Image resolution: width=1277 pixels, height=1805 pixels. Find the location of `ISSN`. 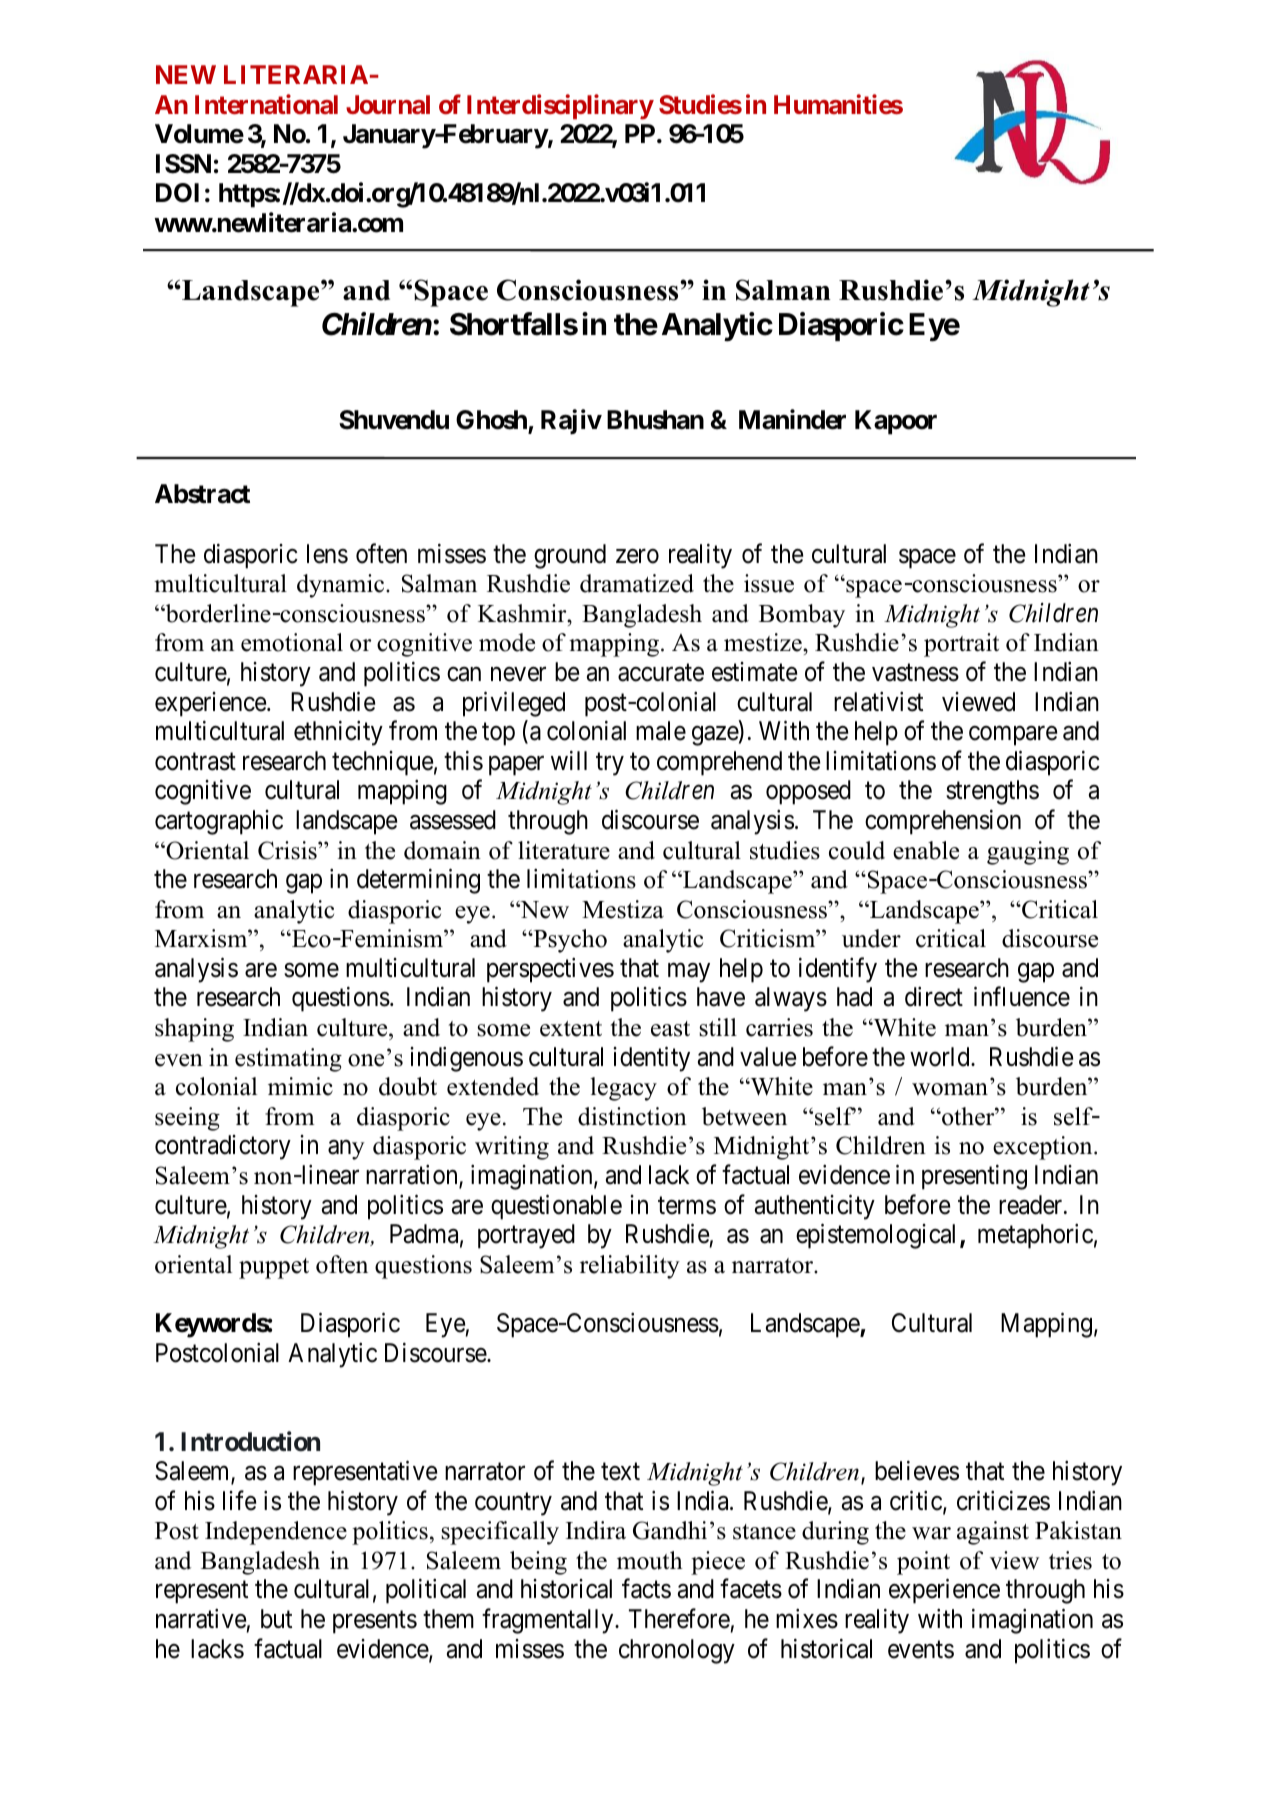

ISSN is located at coordinates (183, 164).
